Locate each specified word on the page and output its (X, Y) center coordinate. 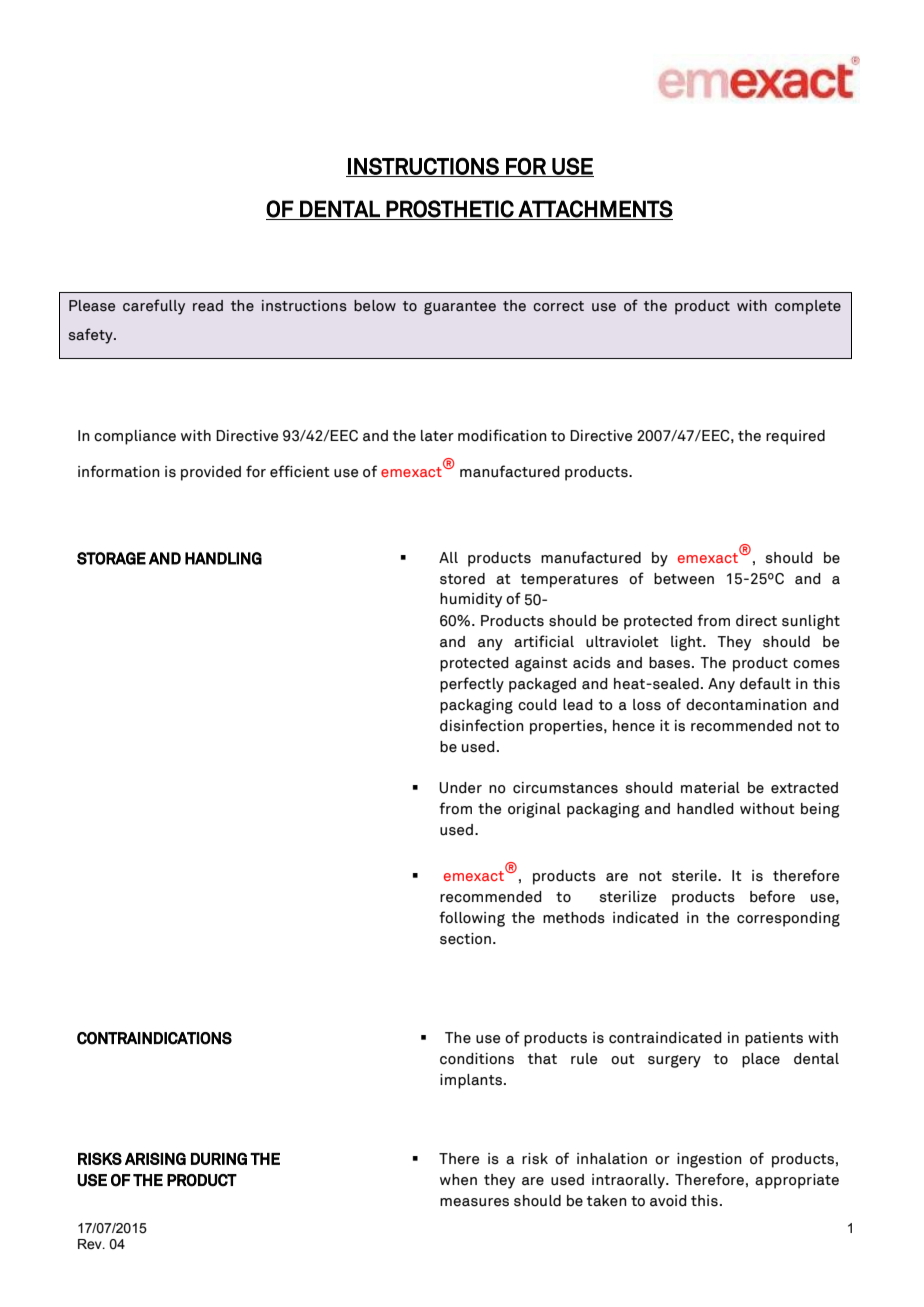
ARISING (155, 1158)
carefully (154, 307)
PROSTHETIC (450, 209)
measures (474, 1202)
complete (808, 307)
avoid (668, 1201)
